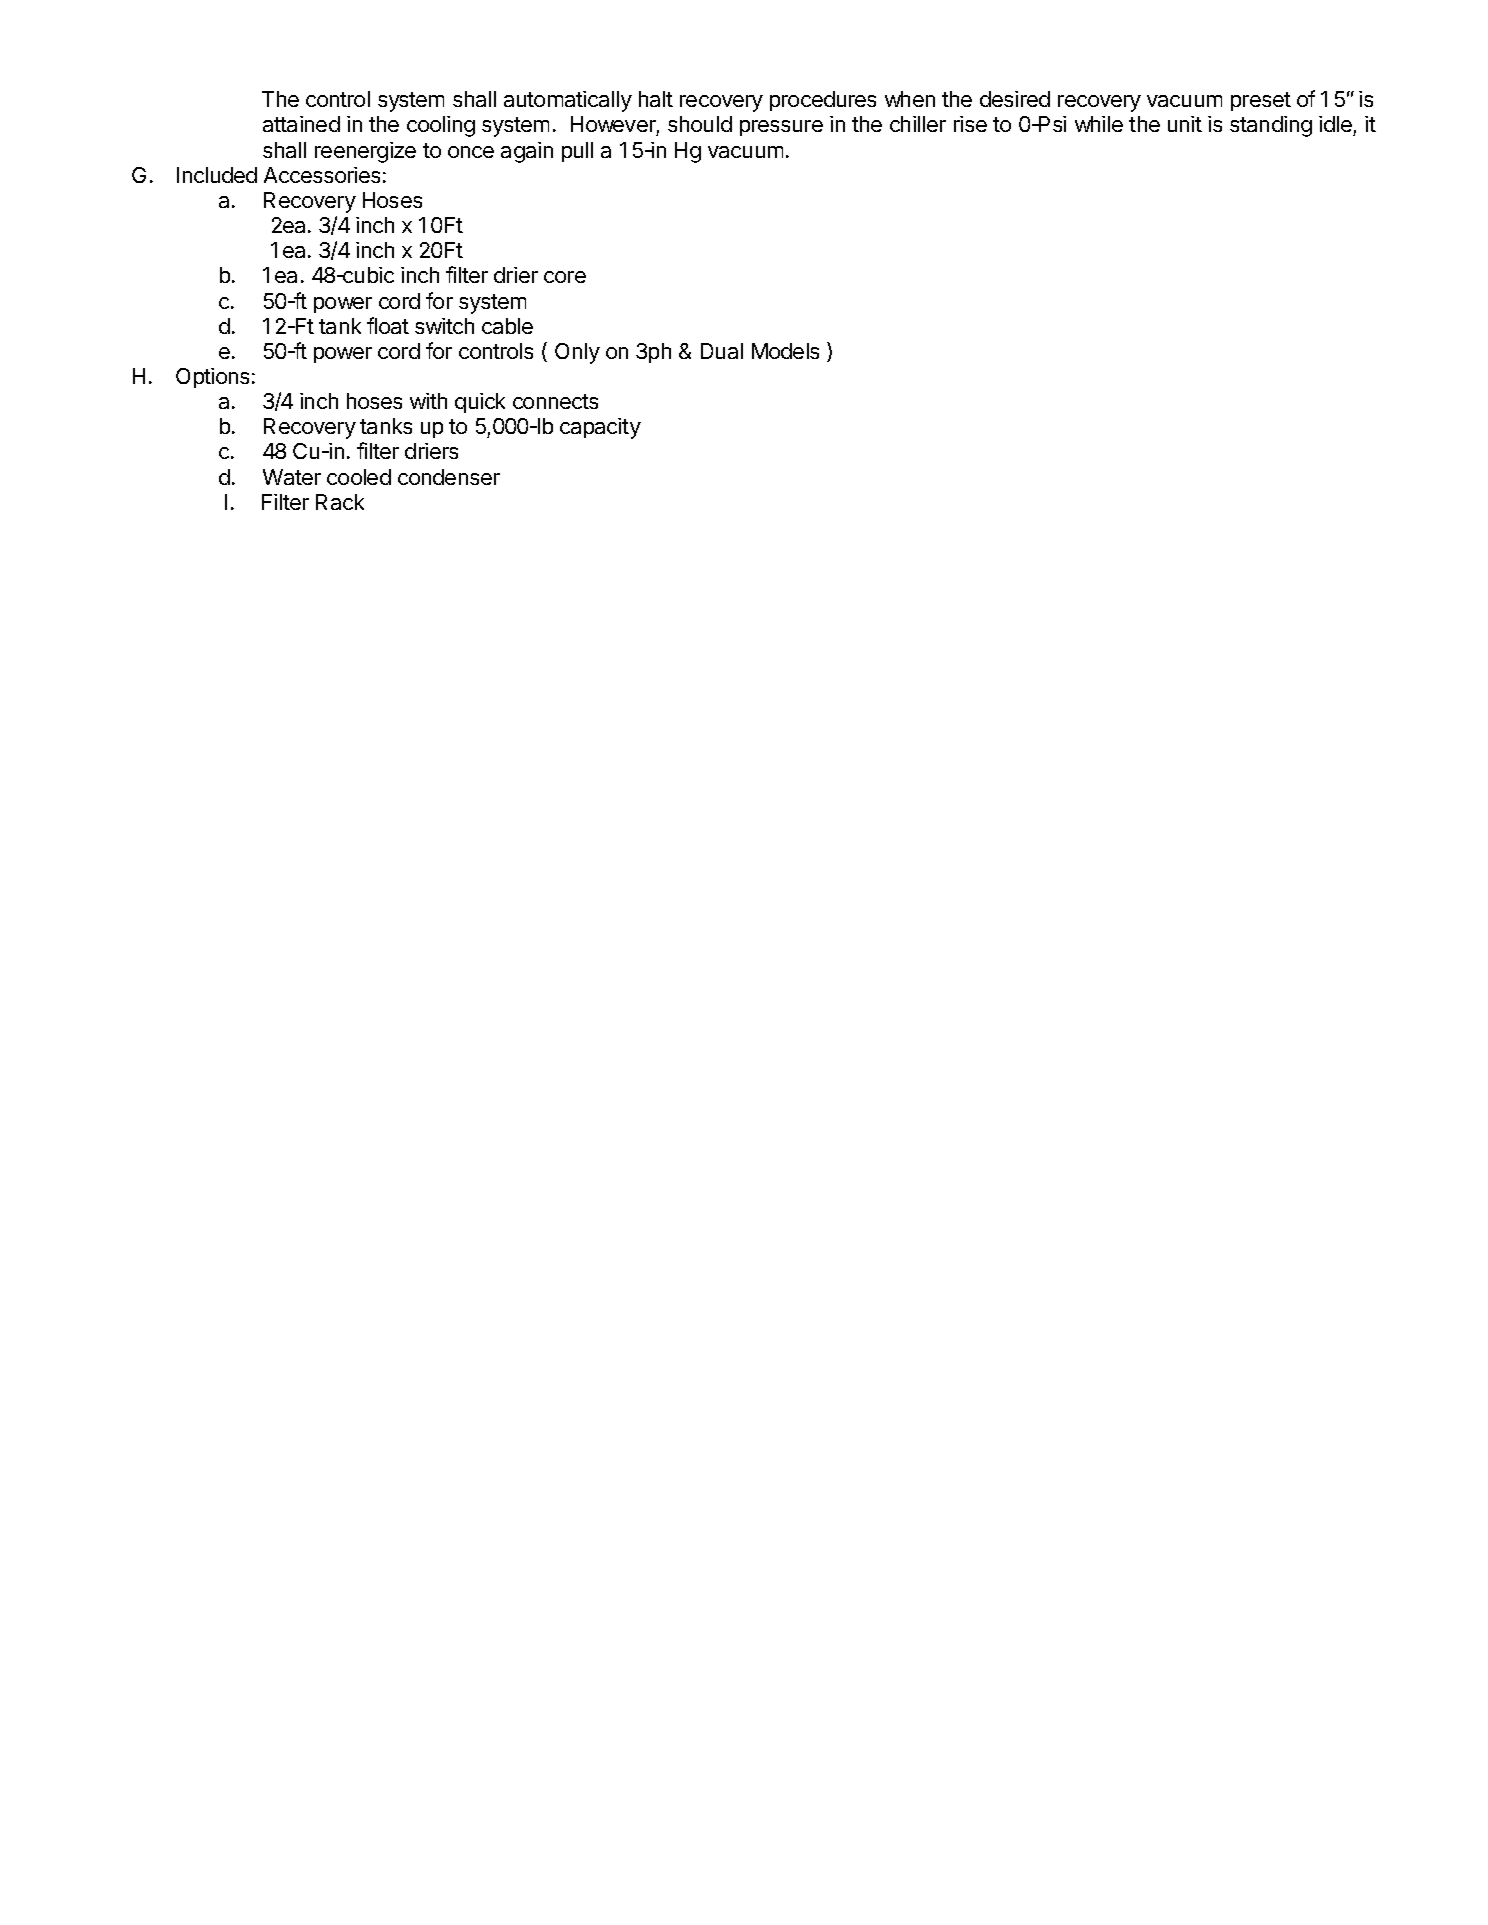 This screenshot has height=1925, width=1488. What do you see at coordinates (1271, 126) in the screenshot?
I see `standing` at bounding box center [1271, 126].
